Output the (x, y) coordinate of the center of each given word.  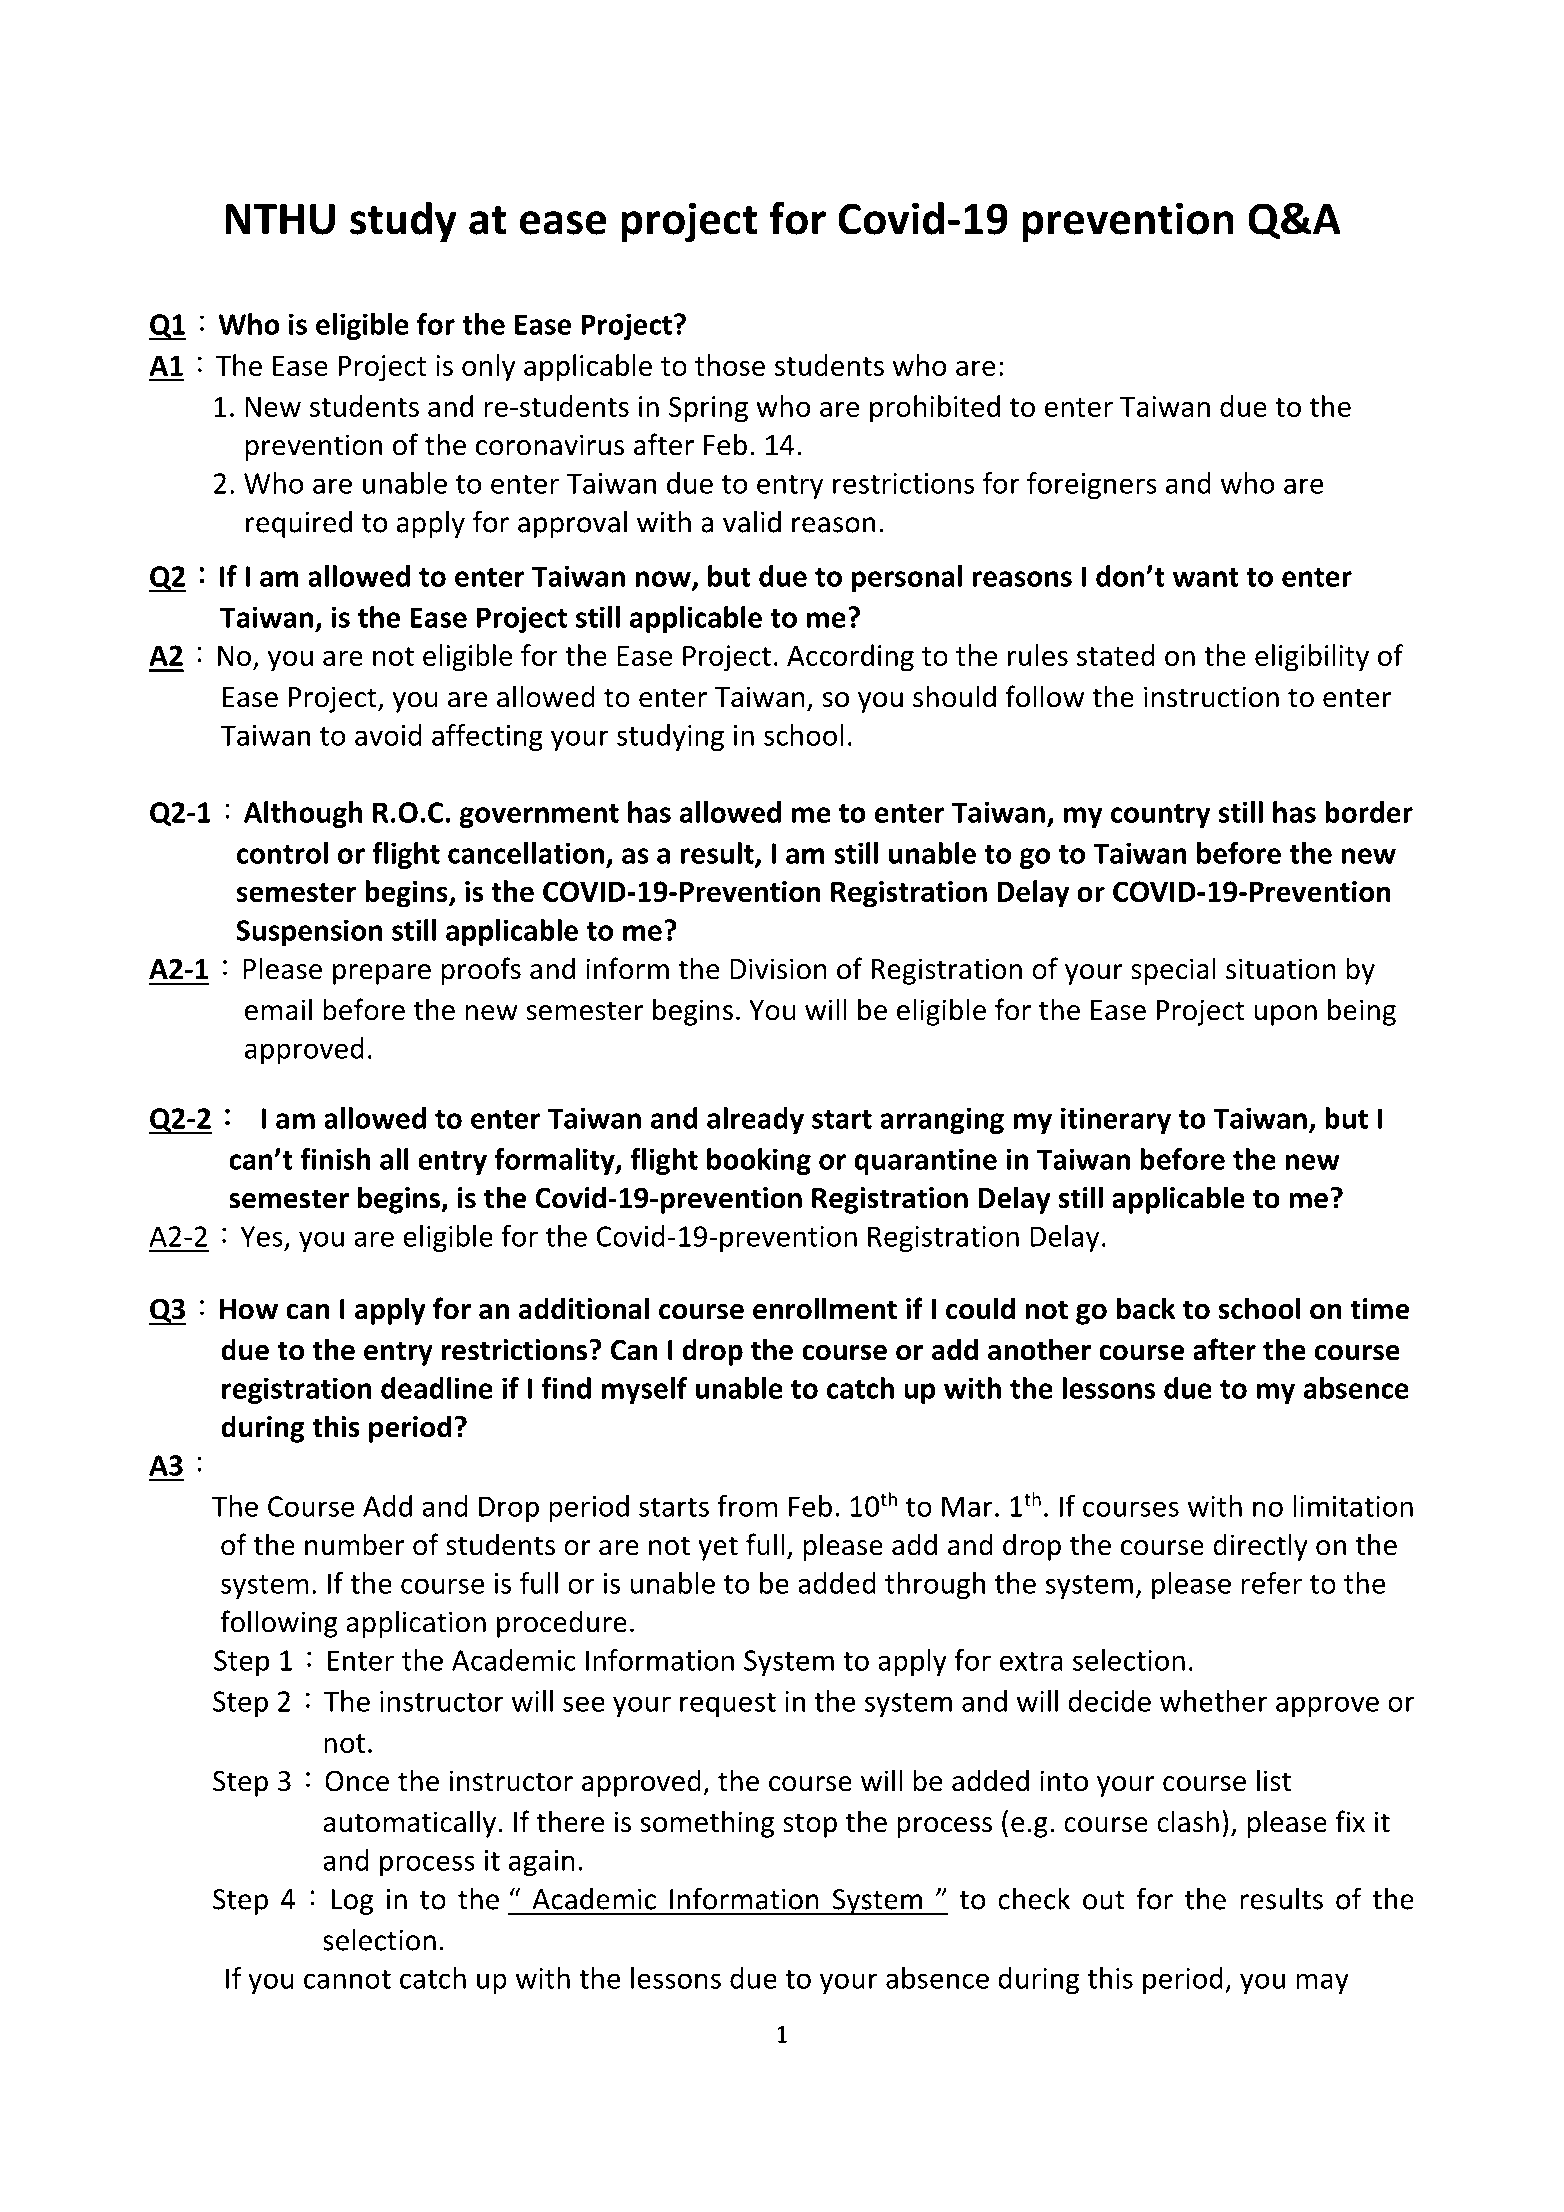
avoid (388, 735)
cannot (347, 1979)
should (954, 696)
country (1161, 816)
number (355, 1544)
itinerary (1116, 1120)
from (747, 1506)
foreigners (1092, 485)
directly (1260, 1547)
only (488, 368)
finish (335, 1159)
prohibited (935, 409)
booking (759, 1161)
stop (810, 1825)
